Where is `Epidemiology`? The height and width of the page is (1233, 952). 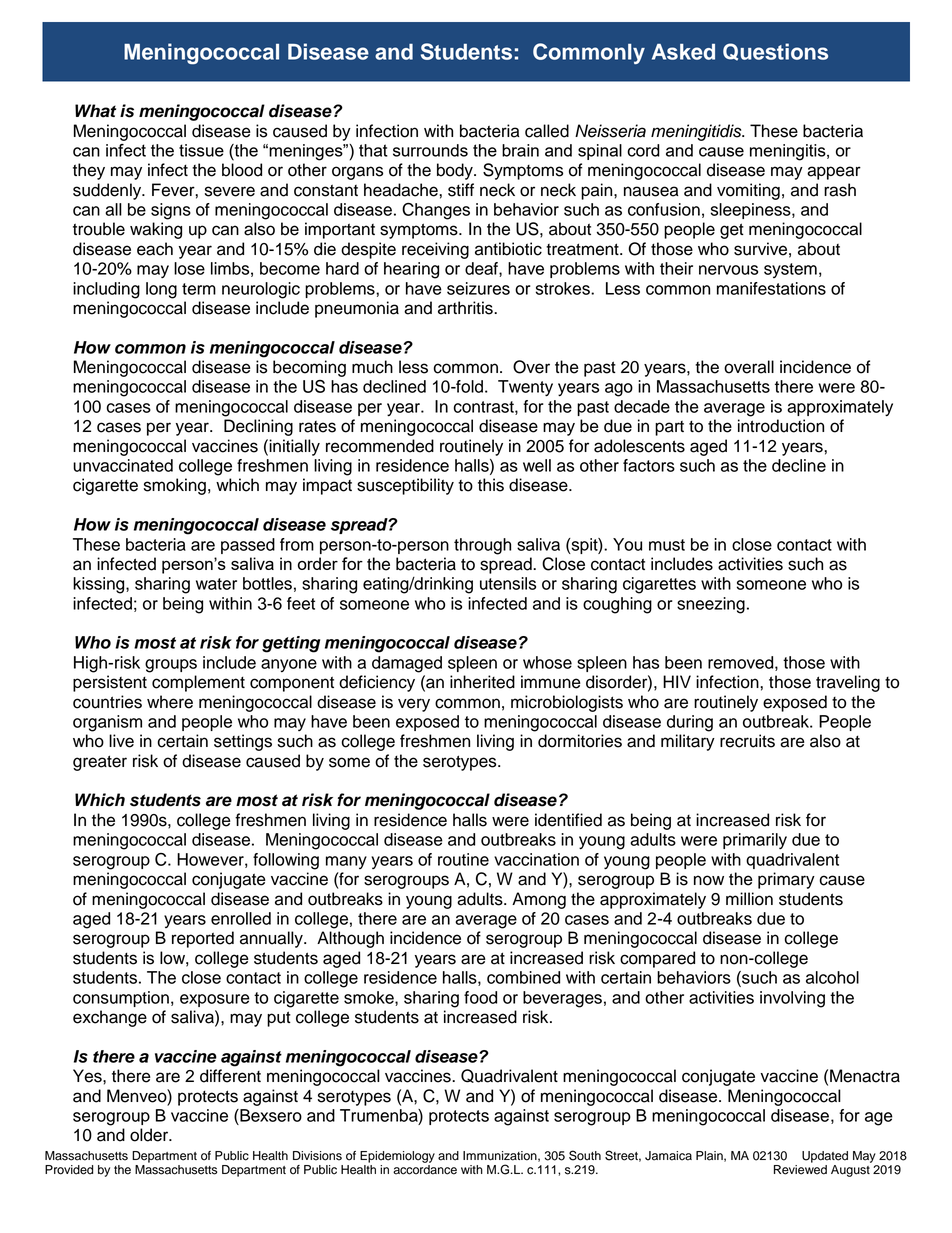
Epidemiology is located at coordinates (397, 1157).
